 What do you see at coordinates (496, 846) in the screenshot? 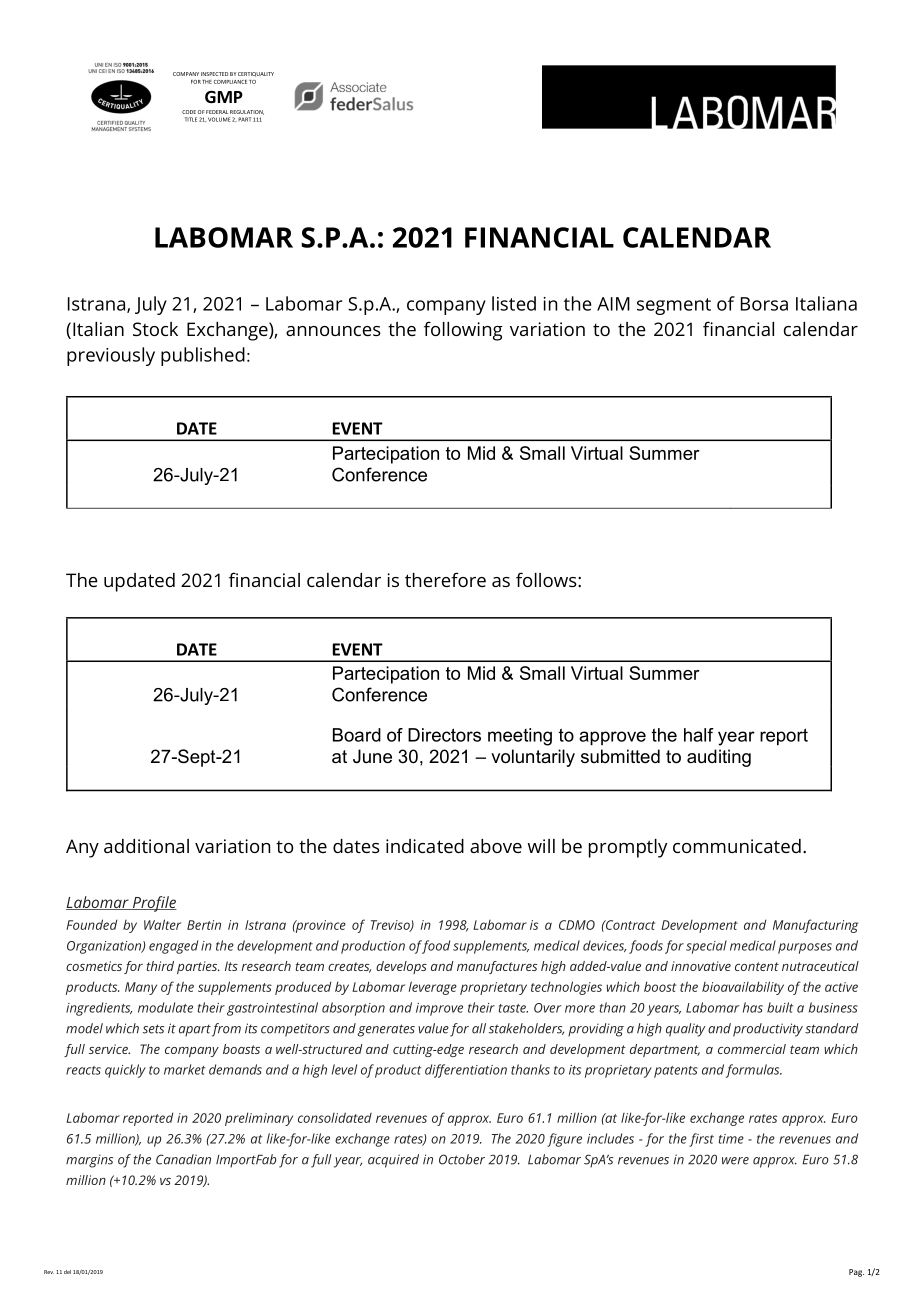
I see `above` at bounding box center [496, 846].
